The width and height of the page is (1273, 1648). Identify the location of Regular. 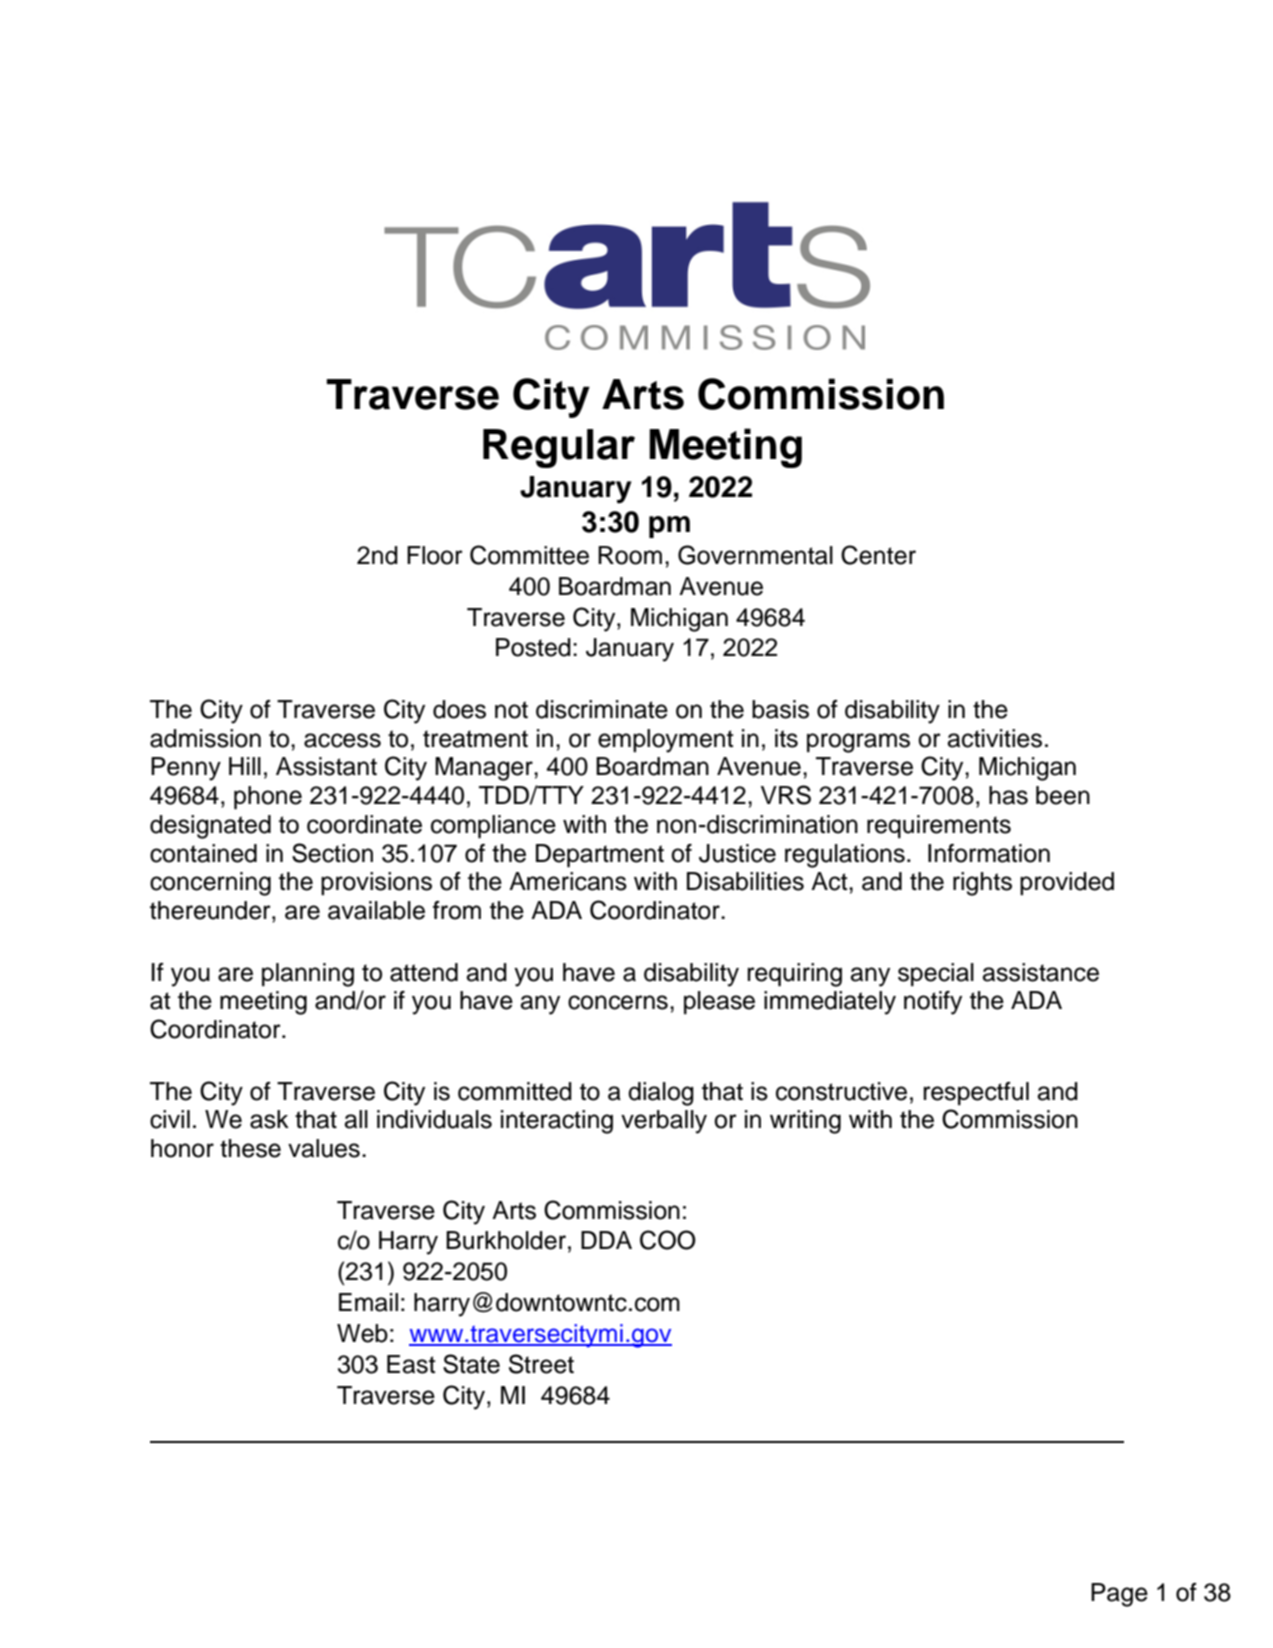
(559, 448).
